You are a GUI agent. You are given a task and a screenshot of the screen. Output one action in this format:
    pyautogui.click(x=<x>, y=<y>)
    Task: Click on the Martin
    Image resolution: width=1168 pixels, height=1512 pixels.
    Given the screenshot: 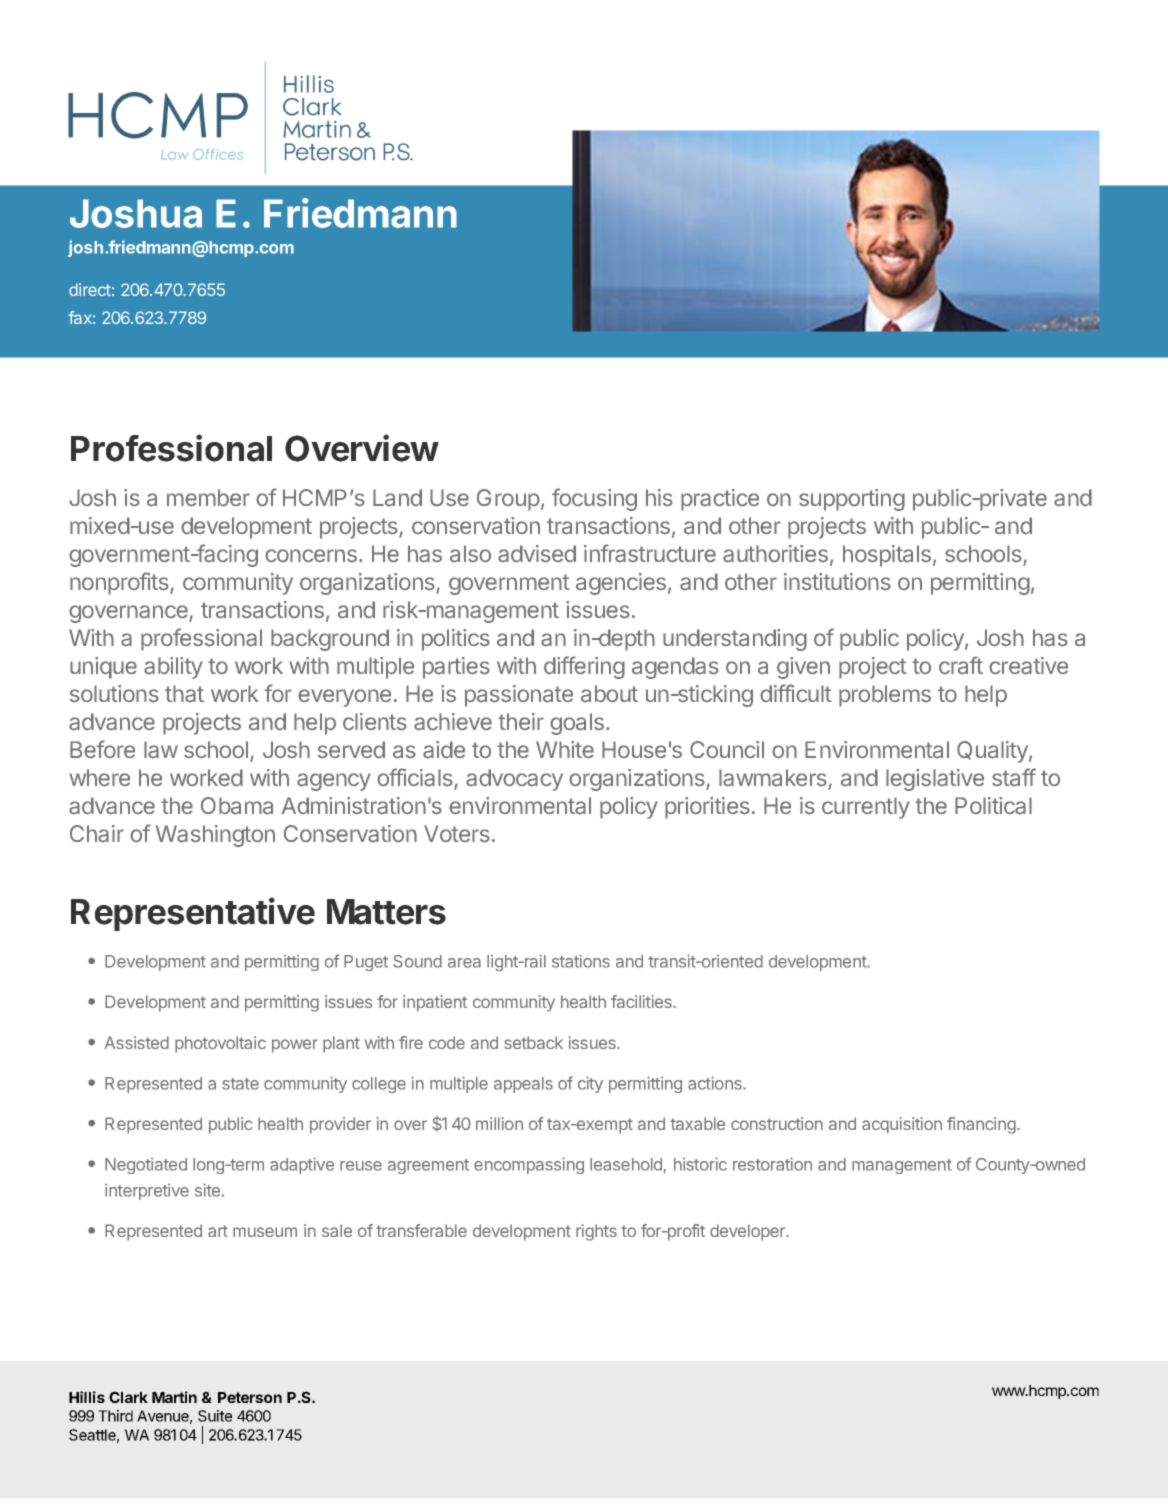 What is the action you would take?
    pyautogui.click(x=174, y=1397)
